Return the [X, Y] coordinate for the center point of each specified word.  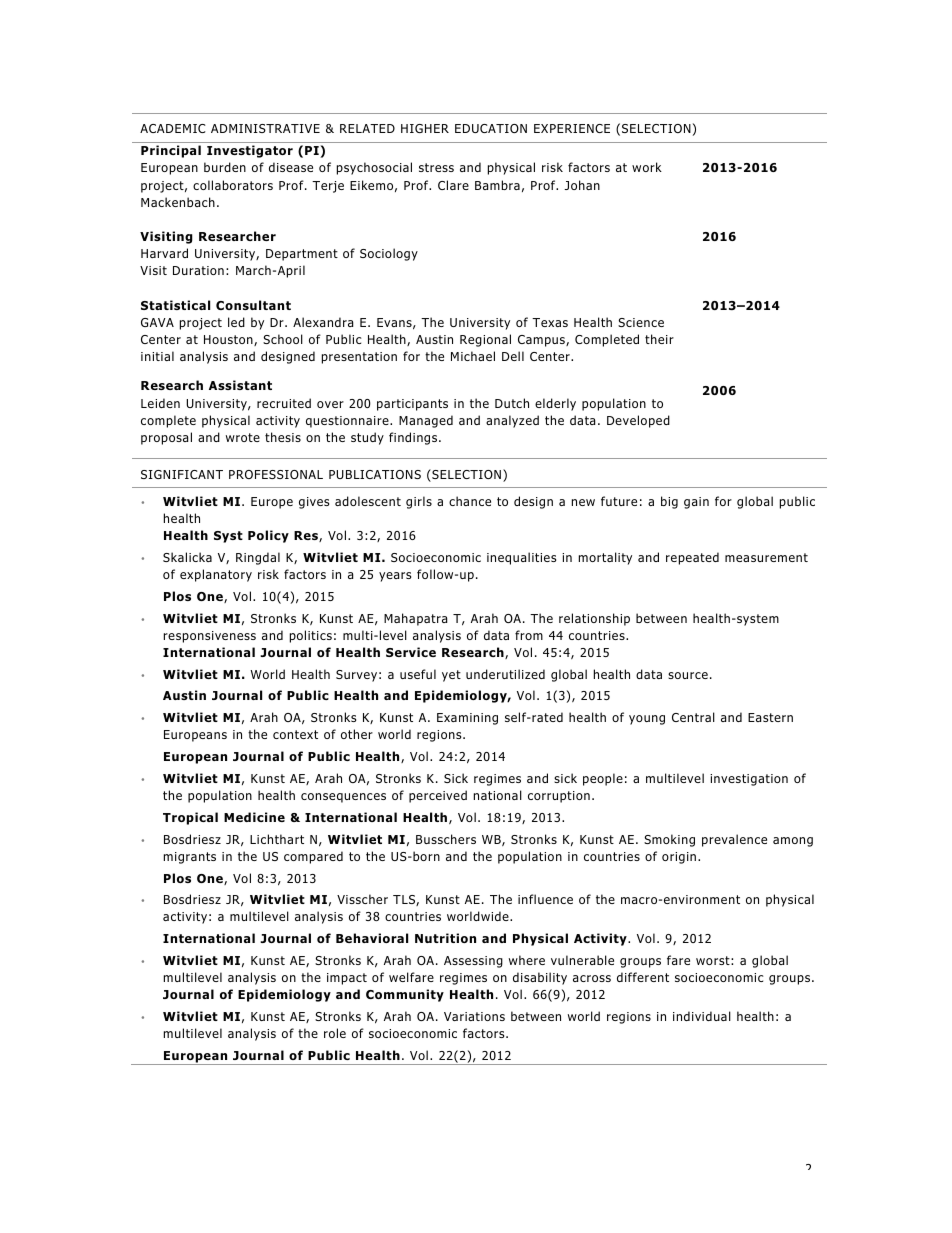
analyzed [512, 421]
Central [693, 717]
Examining [467, 719]
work [647, 167]
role [335, 1033]
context [295, 734]
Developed [638, 421]
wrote [243, 437]
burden [225, 167]
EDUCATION [491, 128]
